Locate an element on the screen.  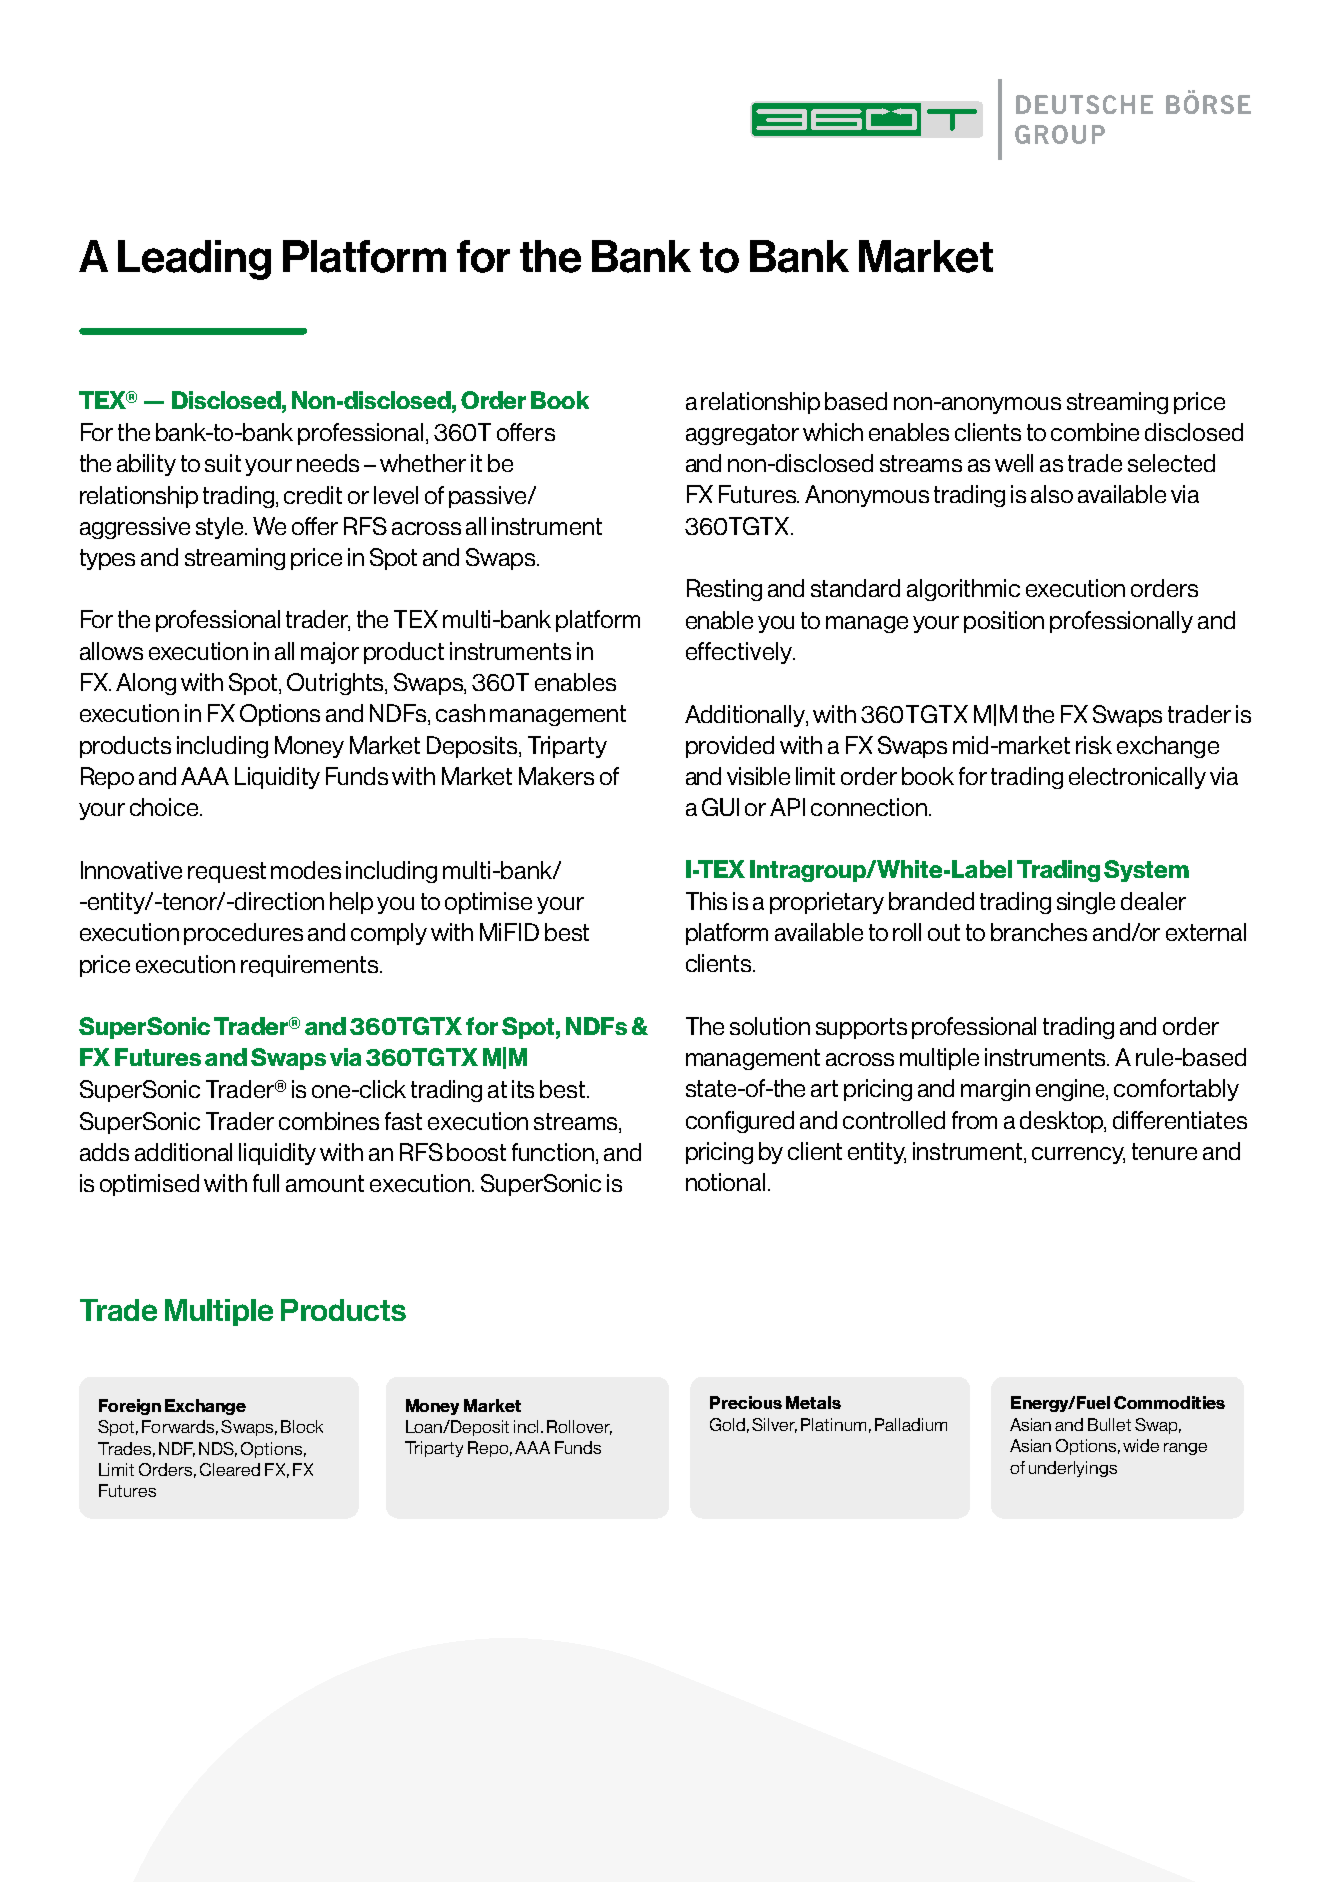
request is located at coordinates (227, 872).
